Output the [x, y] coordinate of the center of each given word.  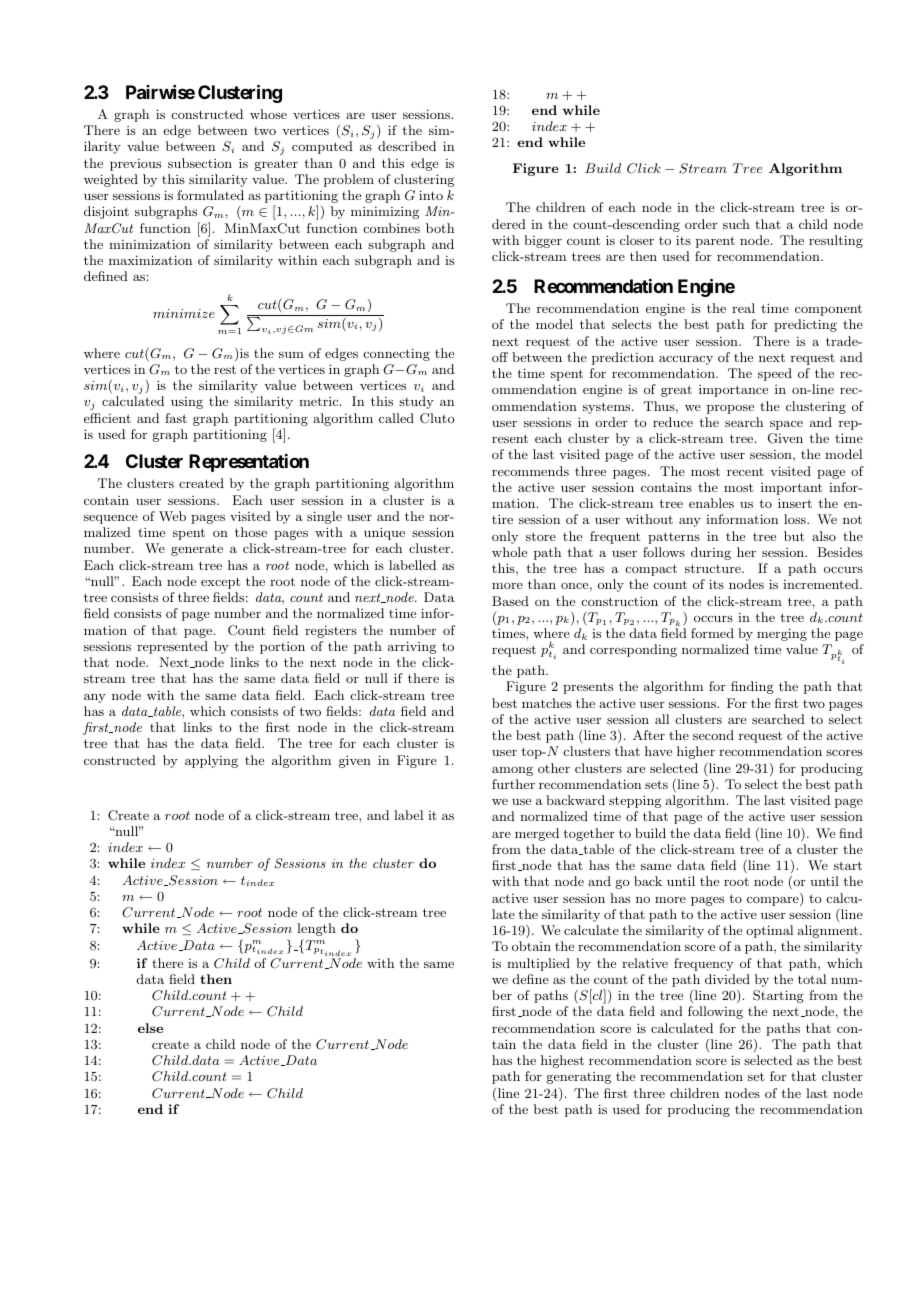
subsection [200, 163]
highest [562, 1061]
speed [775, 374]
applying [211, 761]
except [220, 583]
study [416, 402]
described [407, 146]
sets [656, 784]
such [736, 224]
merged [537, 834]
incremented [822, 584]
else [150, 1028]
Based [510, 601]
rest [225, 369]
